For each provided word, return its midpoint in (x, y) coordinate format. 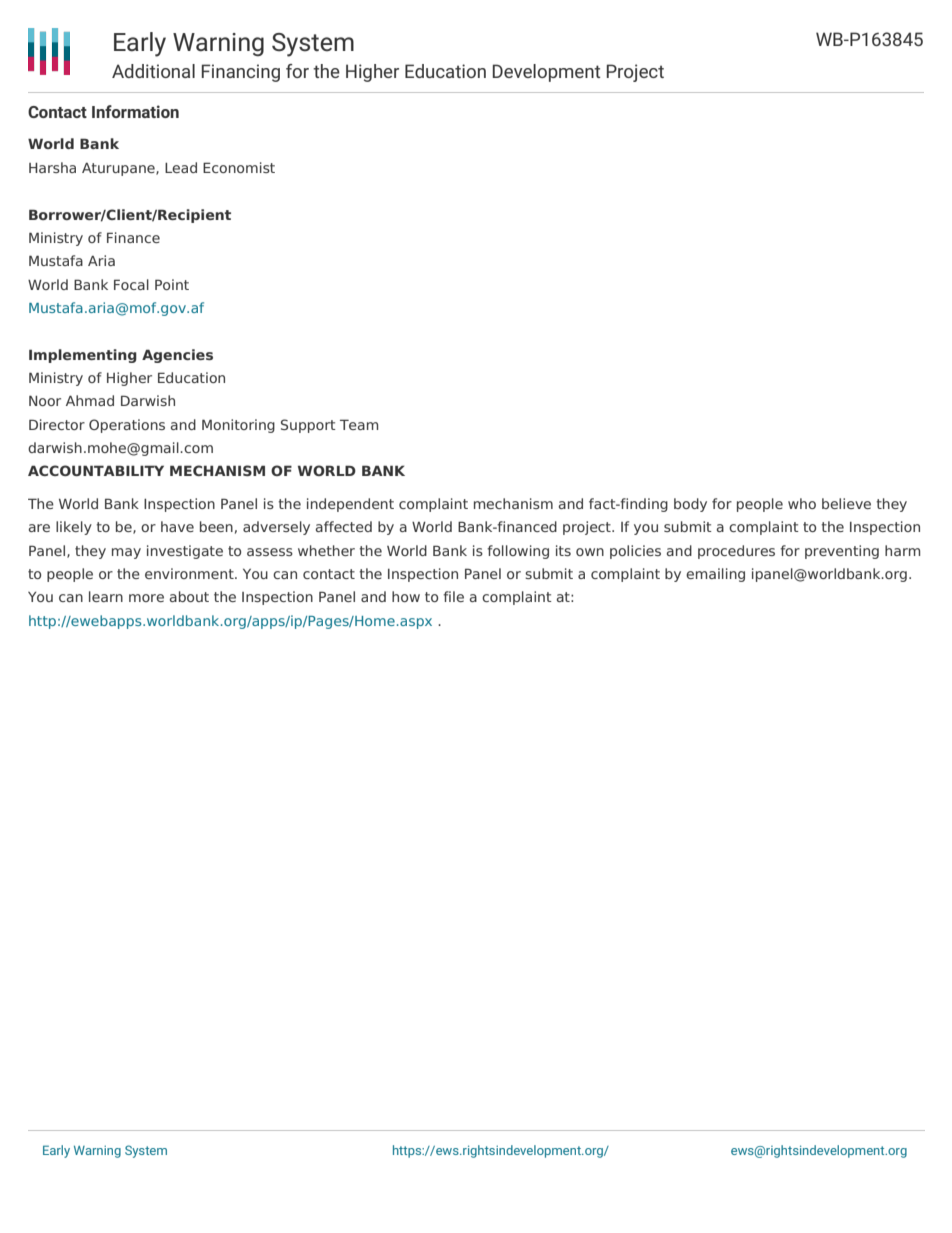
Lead (181, 167)
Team (359, 424)
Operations (127, 426)
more (146, 598)
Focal (131, 284)
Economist (239, 167)
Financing (241, 73)
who (802, 503)
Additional (153, 71)
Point (172, 284)
